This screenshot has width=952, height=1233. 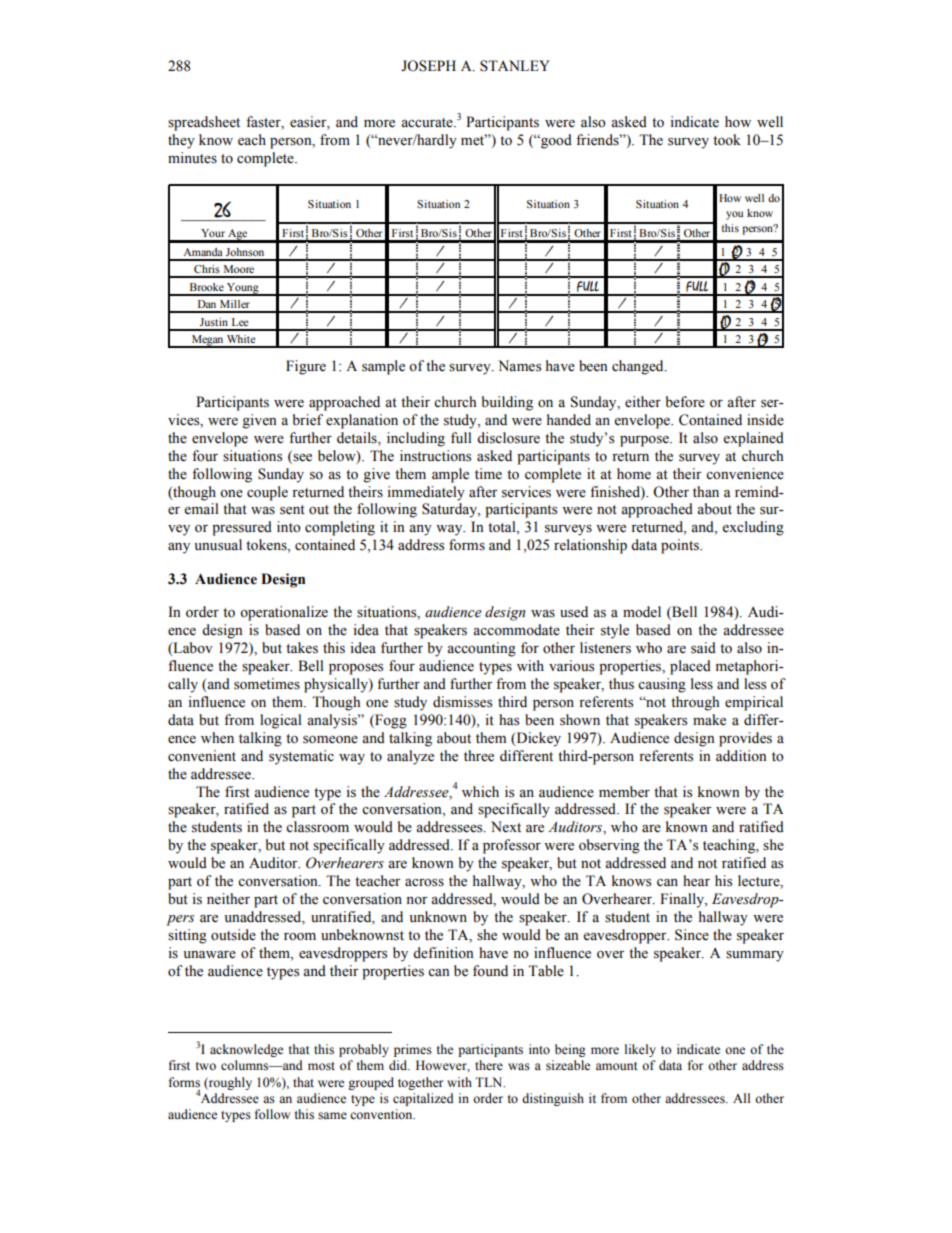 I want to click on spreadsheet, so click(x=204, y=123).
